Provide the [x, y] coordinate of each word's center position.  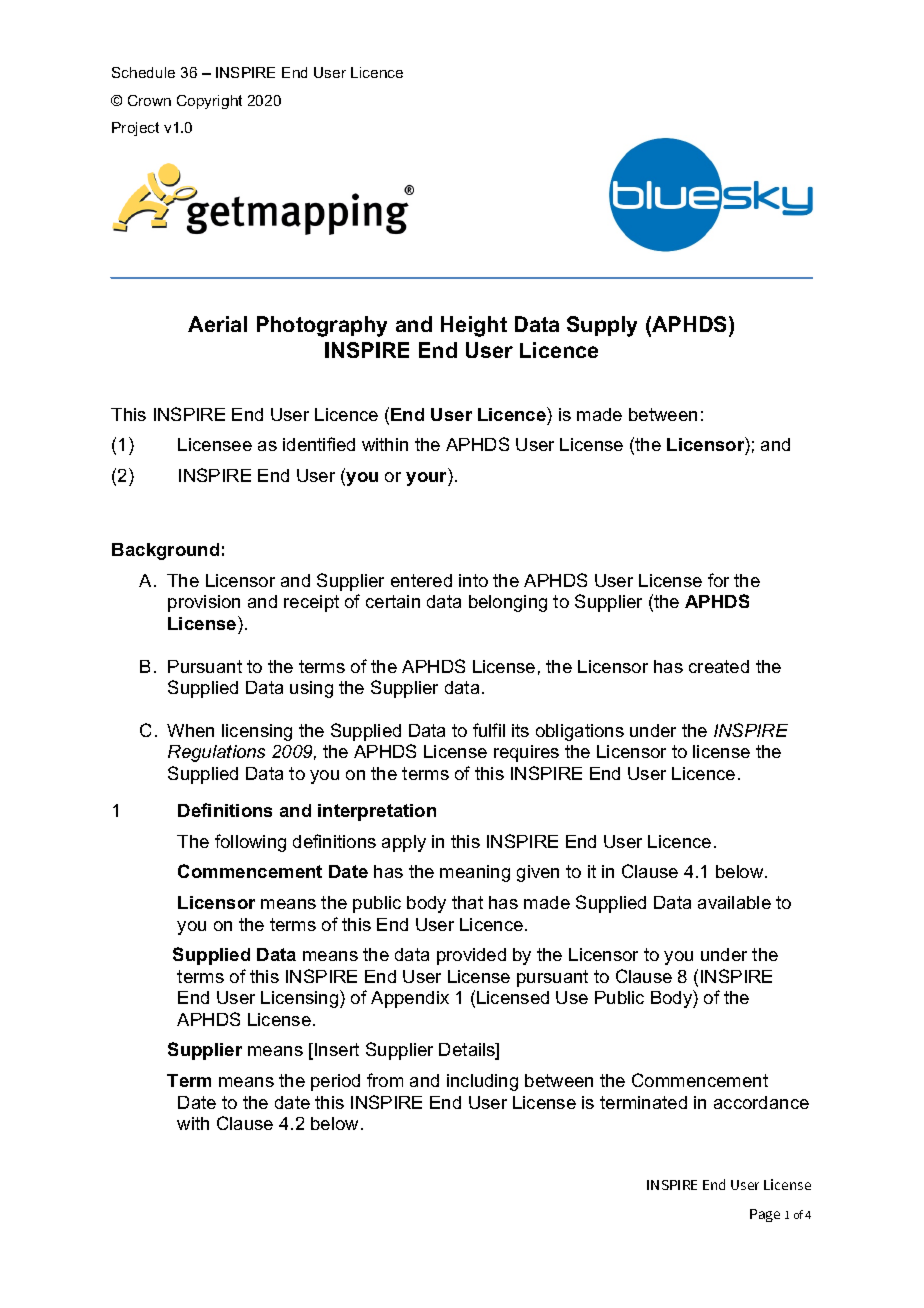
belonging [508, 603]
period [335, 1082]
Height [474, 326]
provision [204, 603]
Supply [602, 326]
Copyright [209, 102]
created [719, 666]
